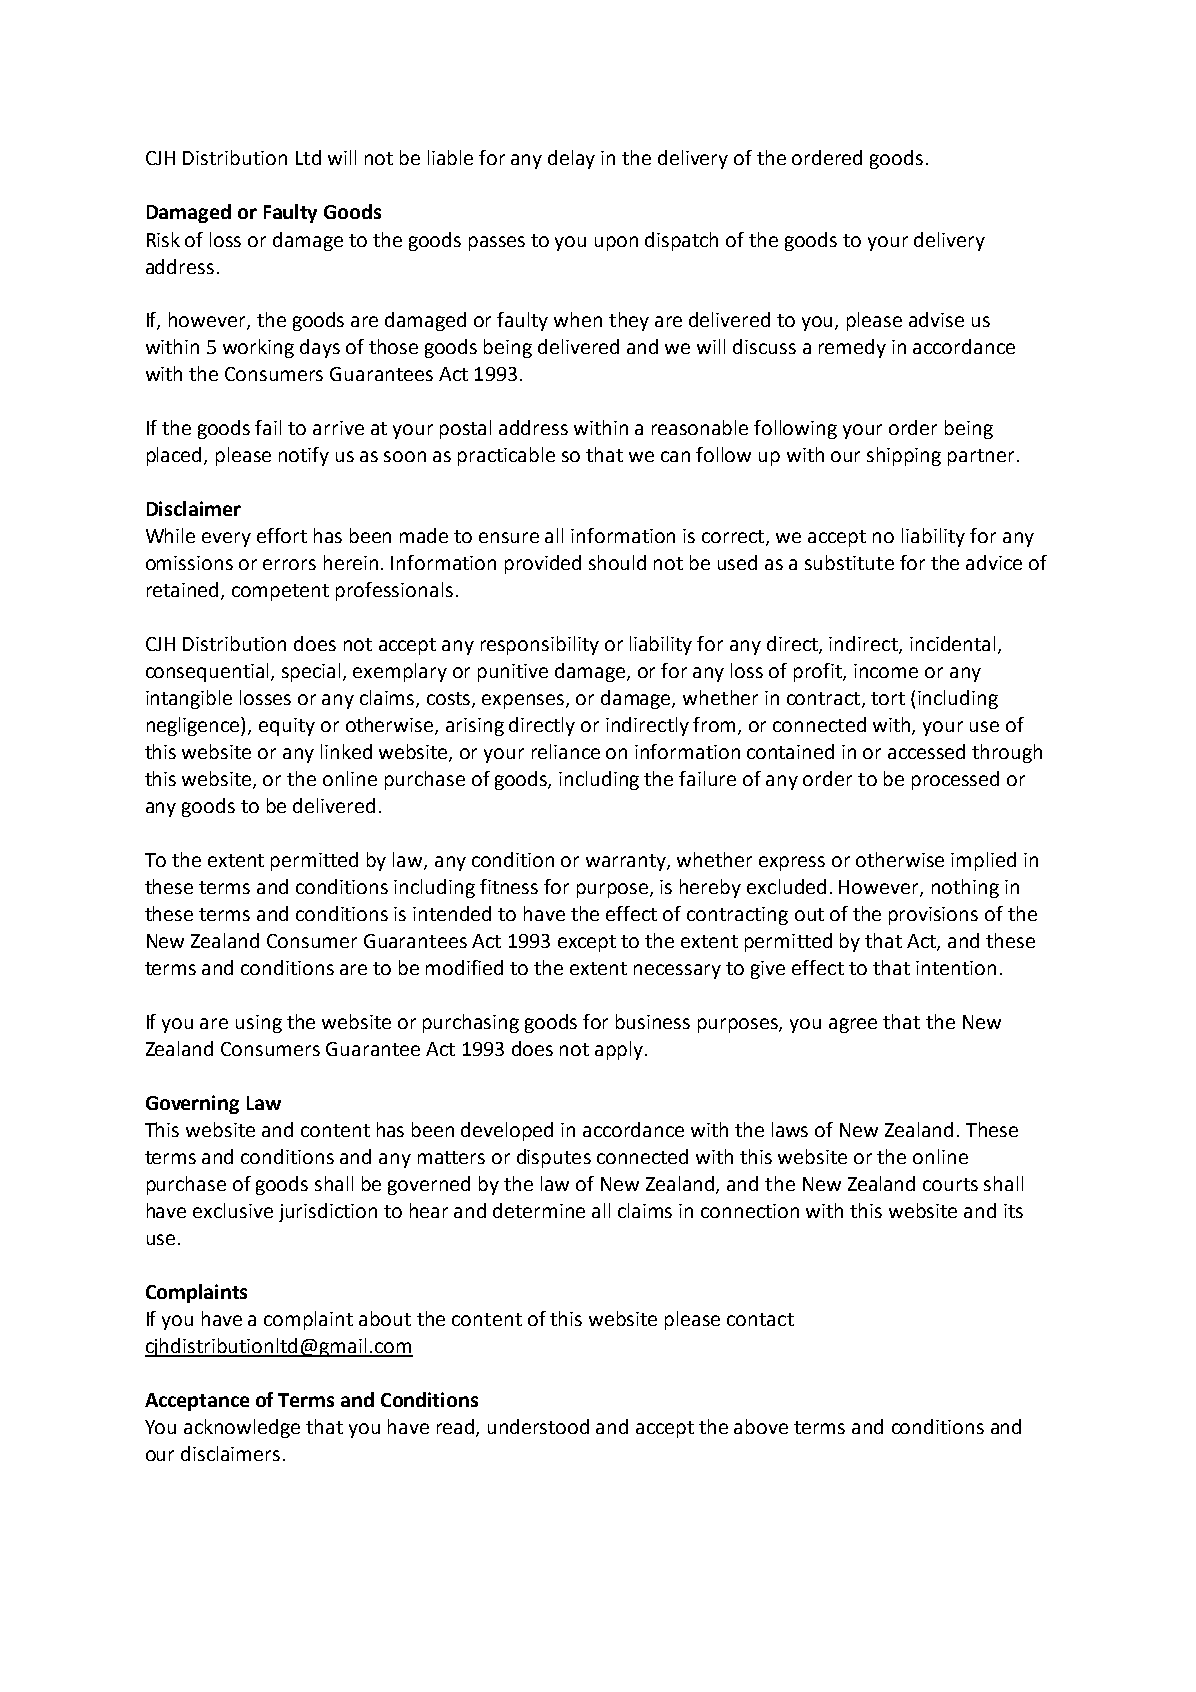 This document has width=1196, height=1692. What do you see at coordinates (571, 159) in the document?
I see `delay` at bounding box center [571, 159].
